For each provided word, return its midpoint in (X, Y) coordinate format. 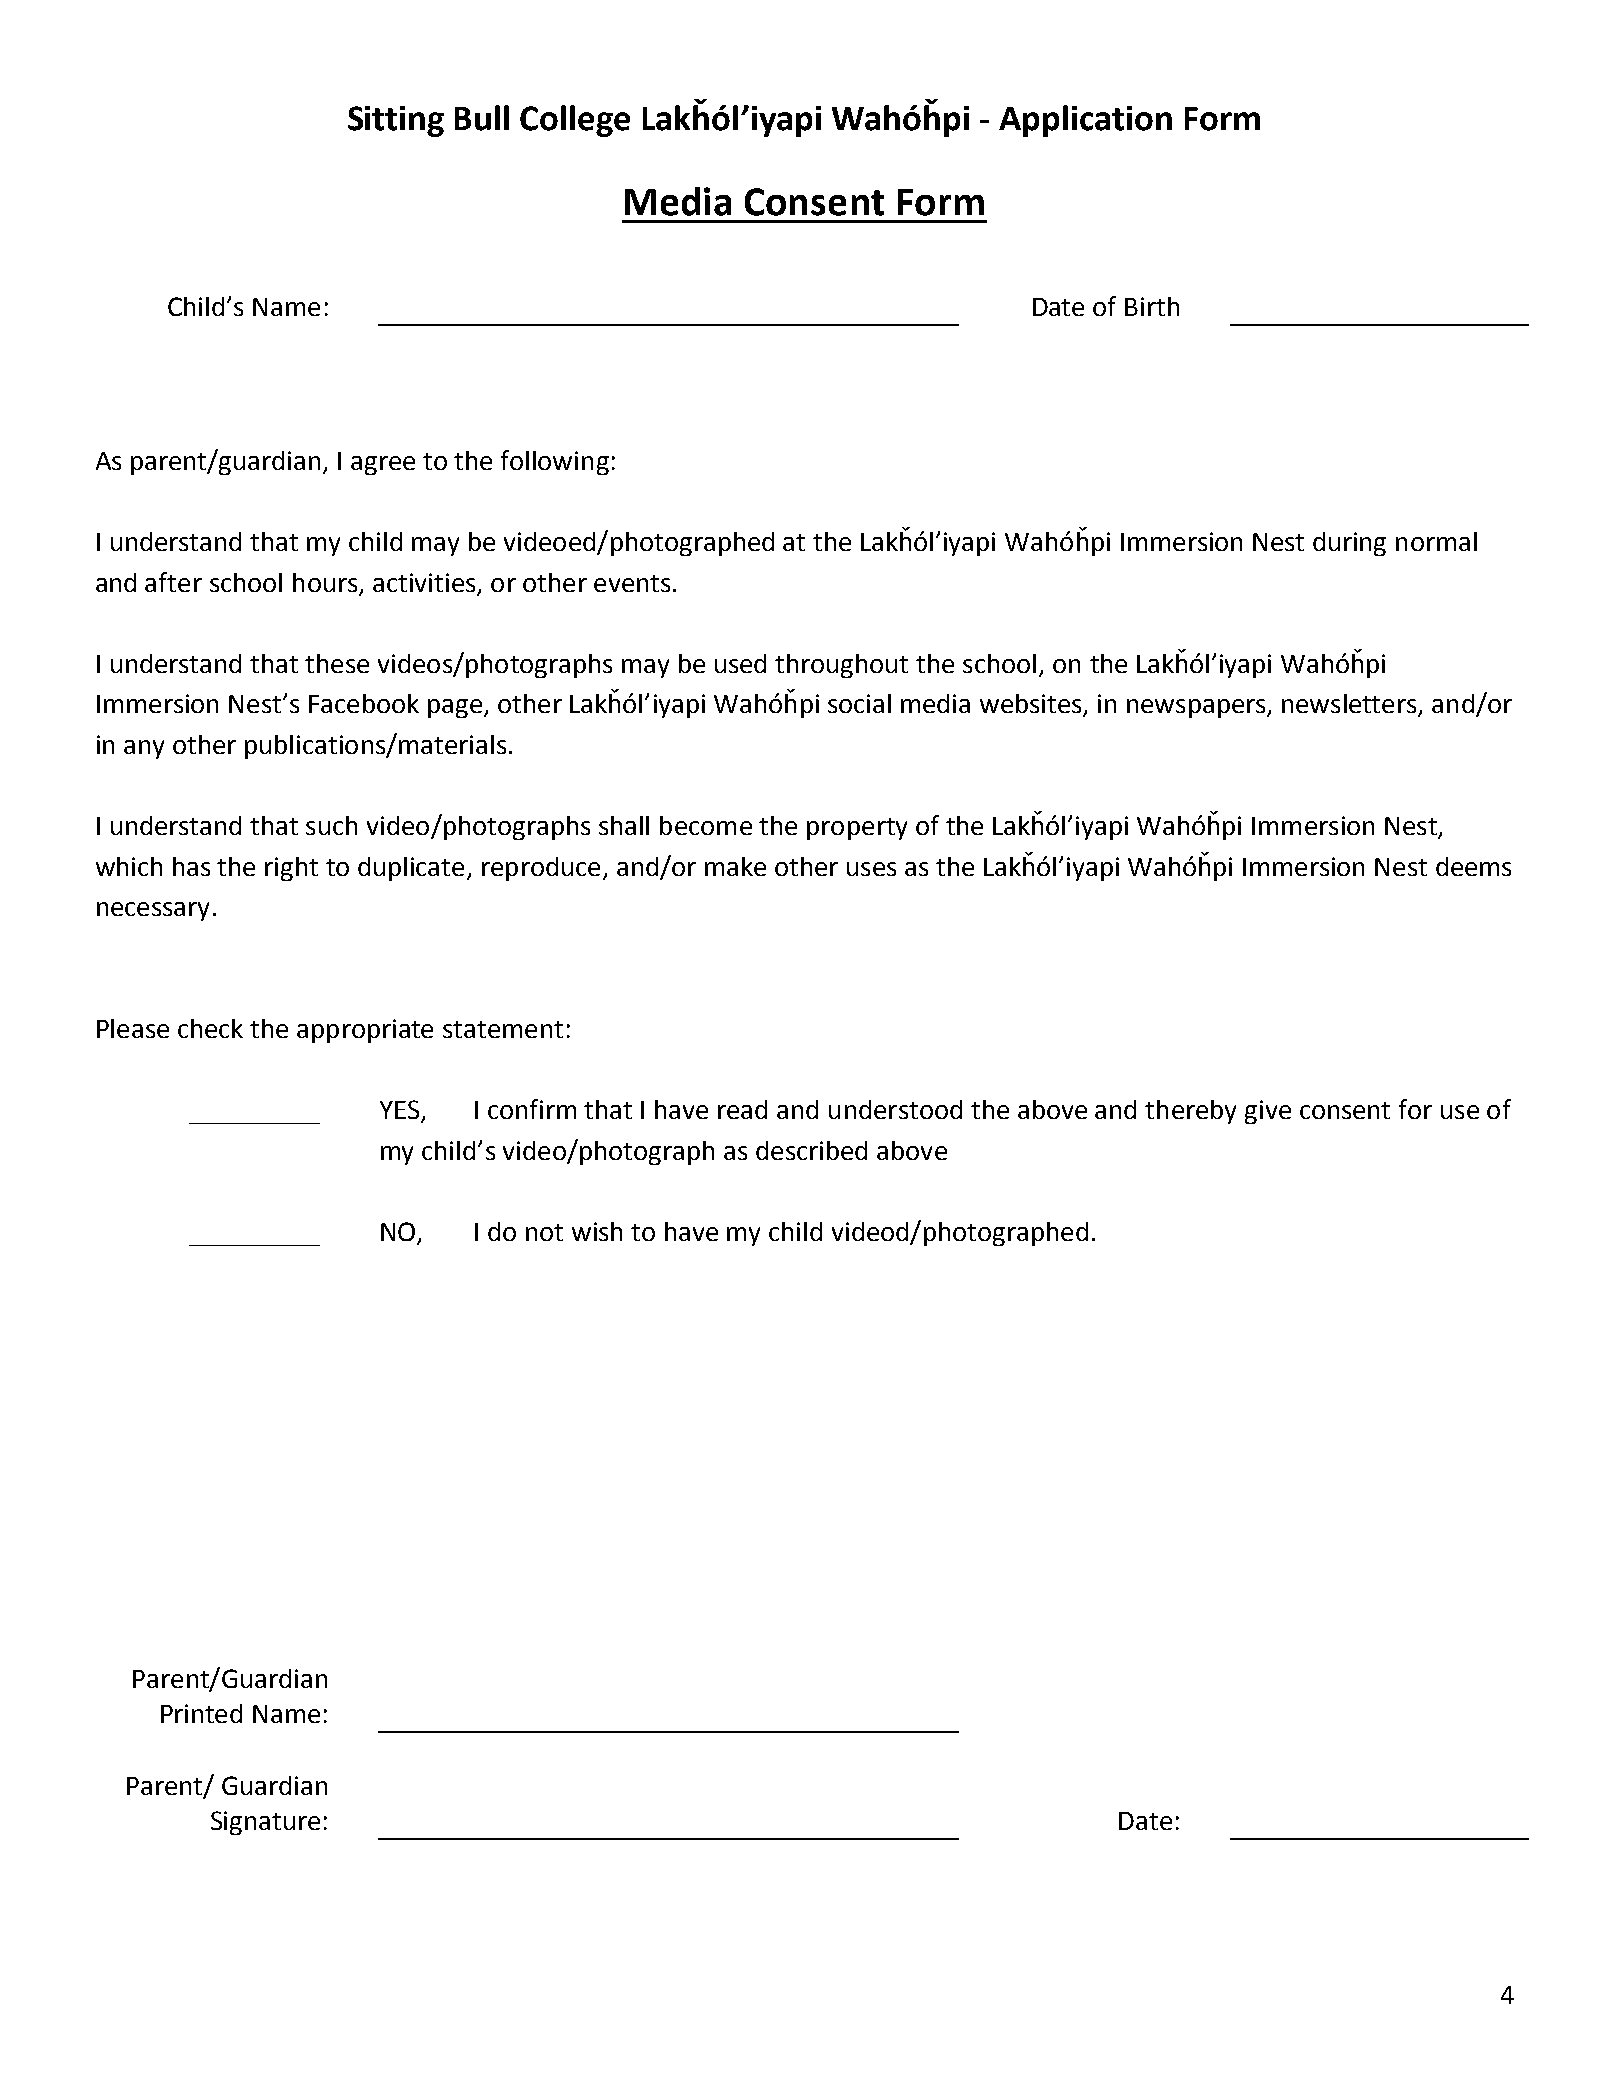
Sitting (396, 121)
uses (871, 869)
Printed (201, 1713)
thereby (1190, 1112)
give (1268, 1112)
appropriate (365, 1031)
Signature (265, 1823)
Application (1085, 121)
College (575, 121)
